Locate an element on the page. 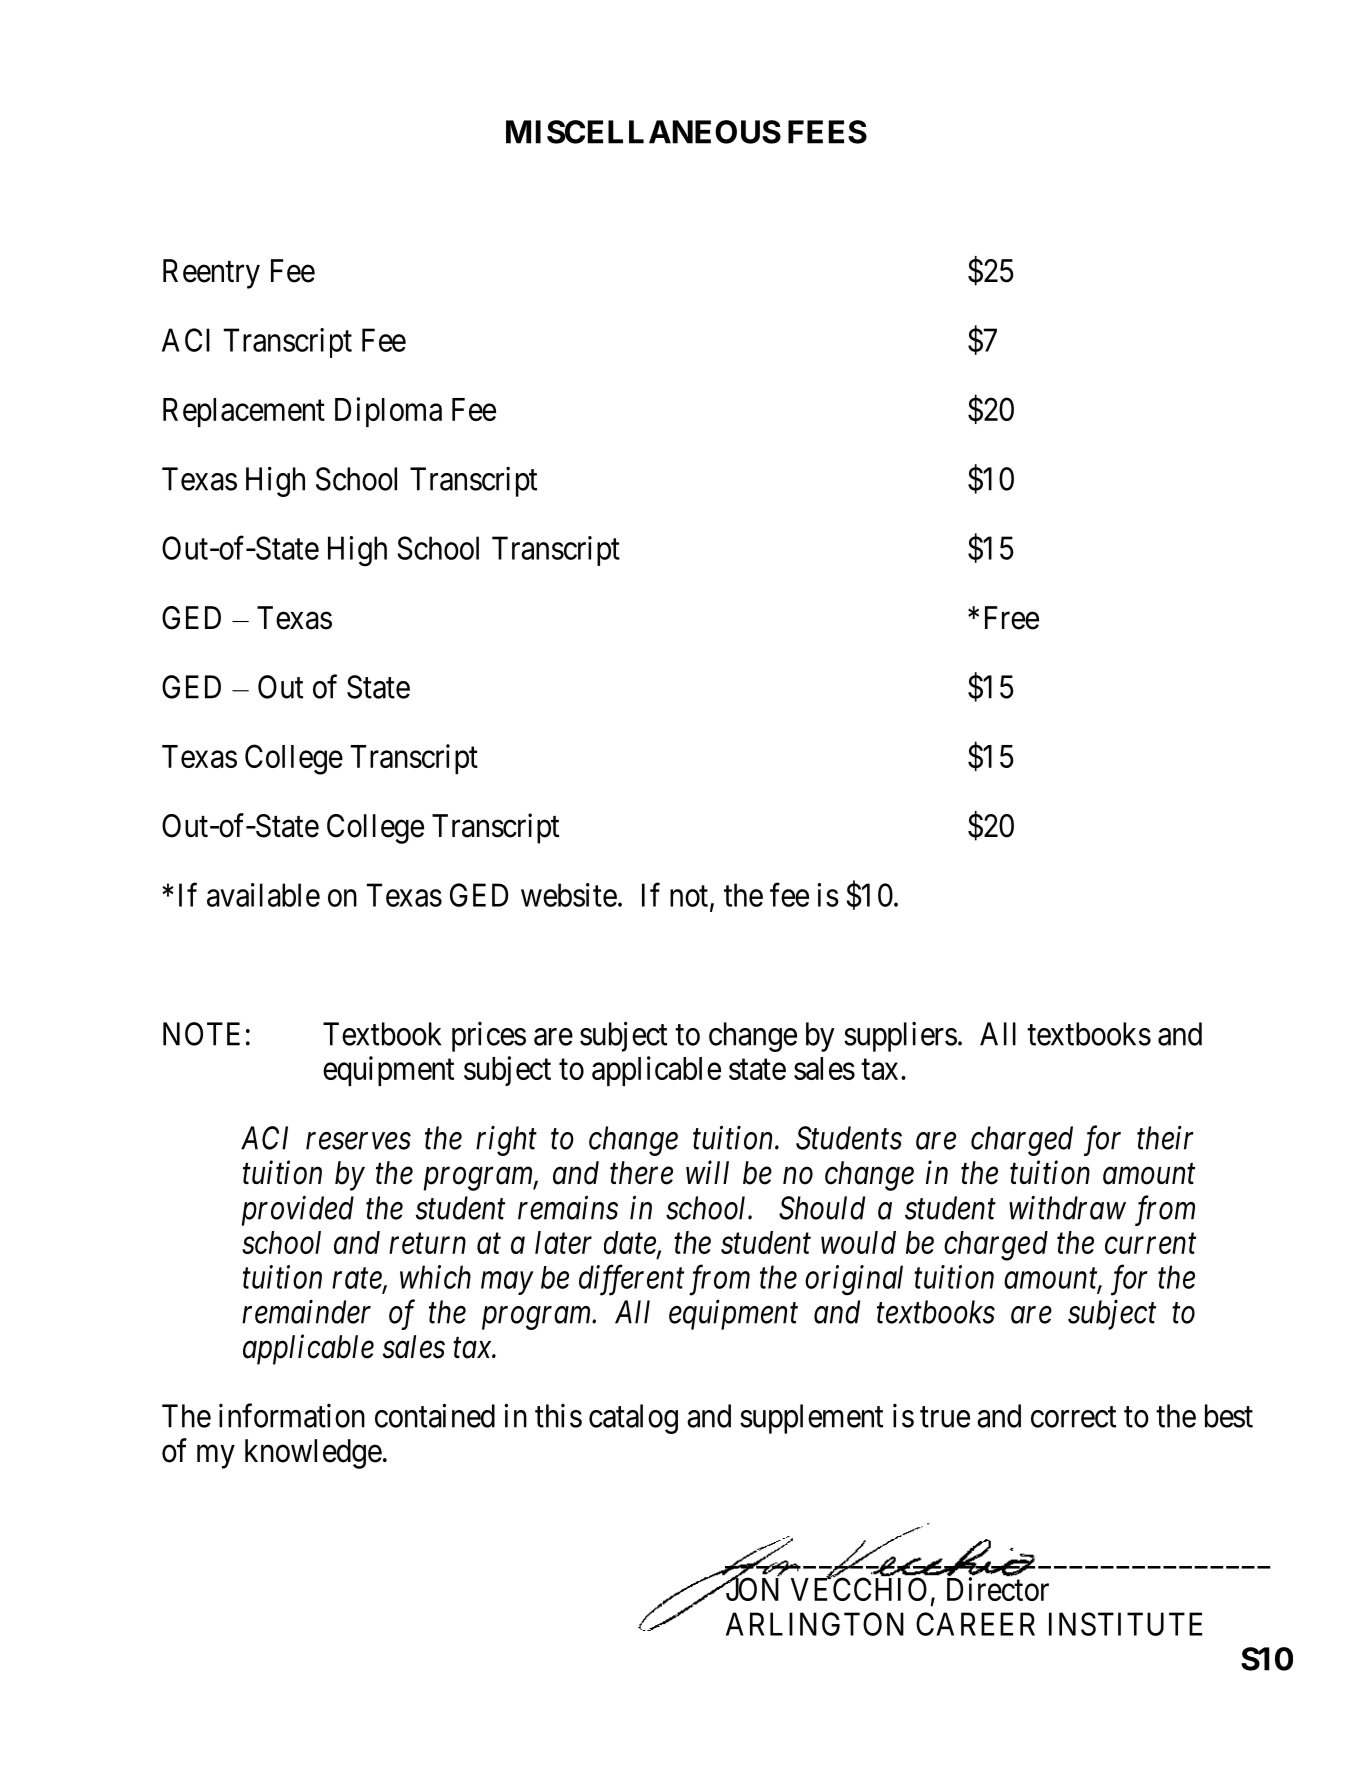 The width and height of the image is (1369, 1772). withdraw is located at coordinates (1067, 1207).
